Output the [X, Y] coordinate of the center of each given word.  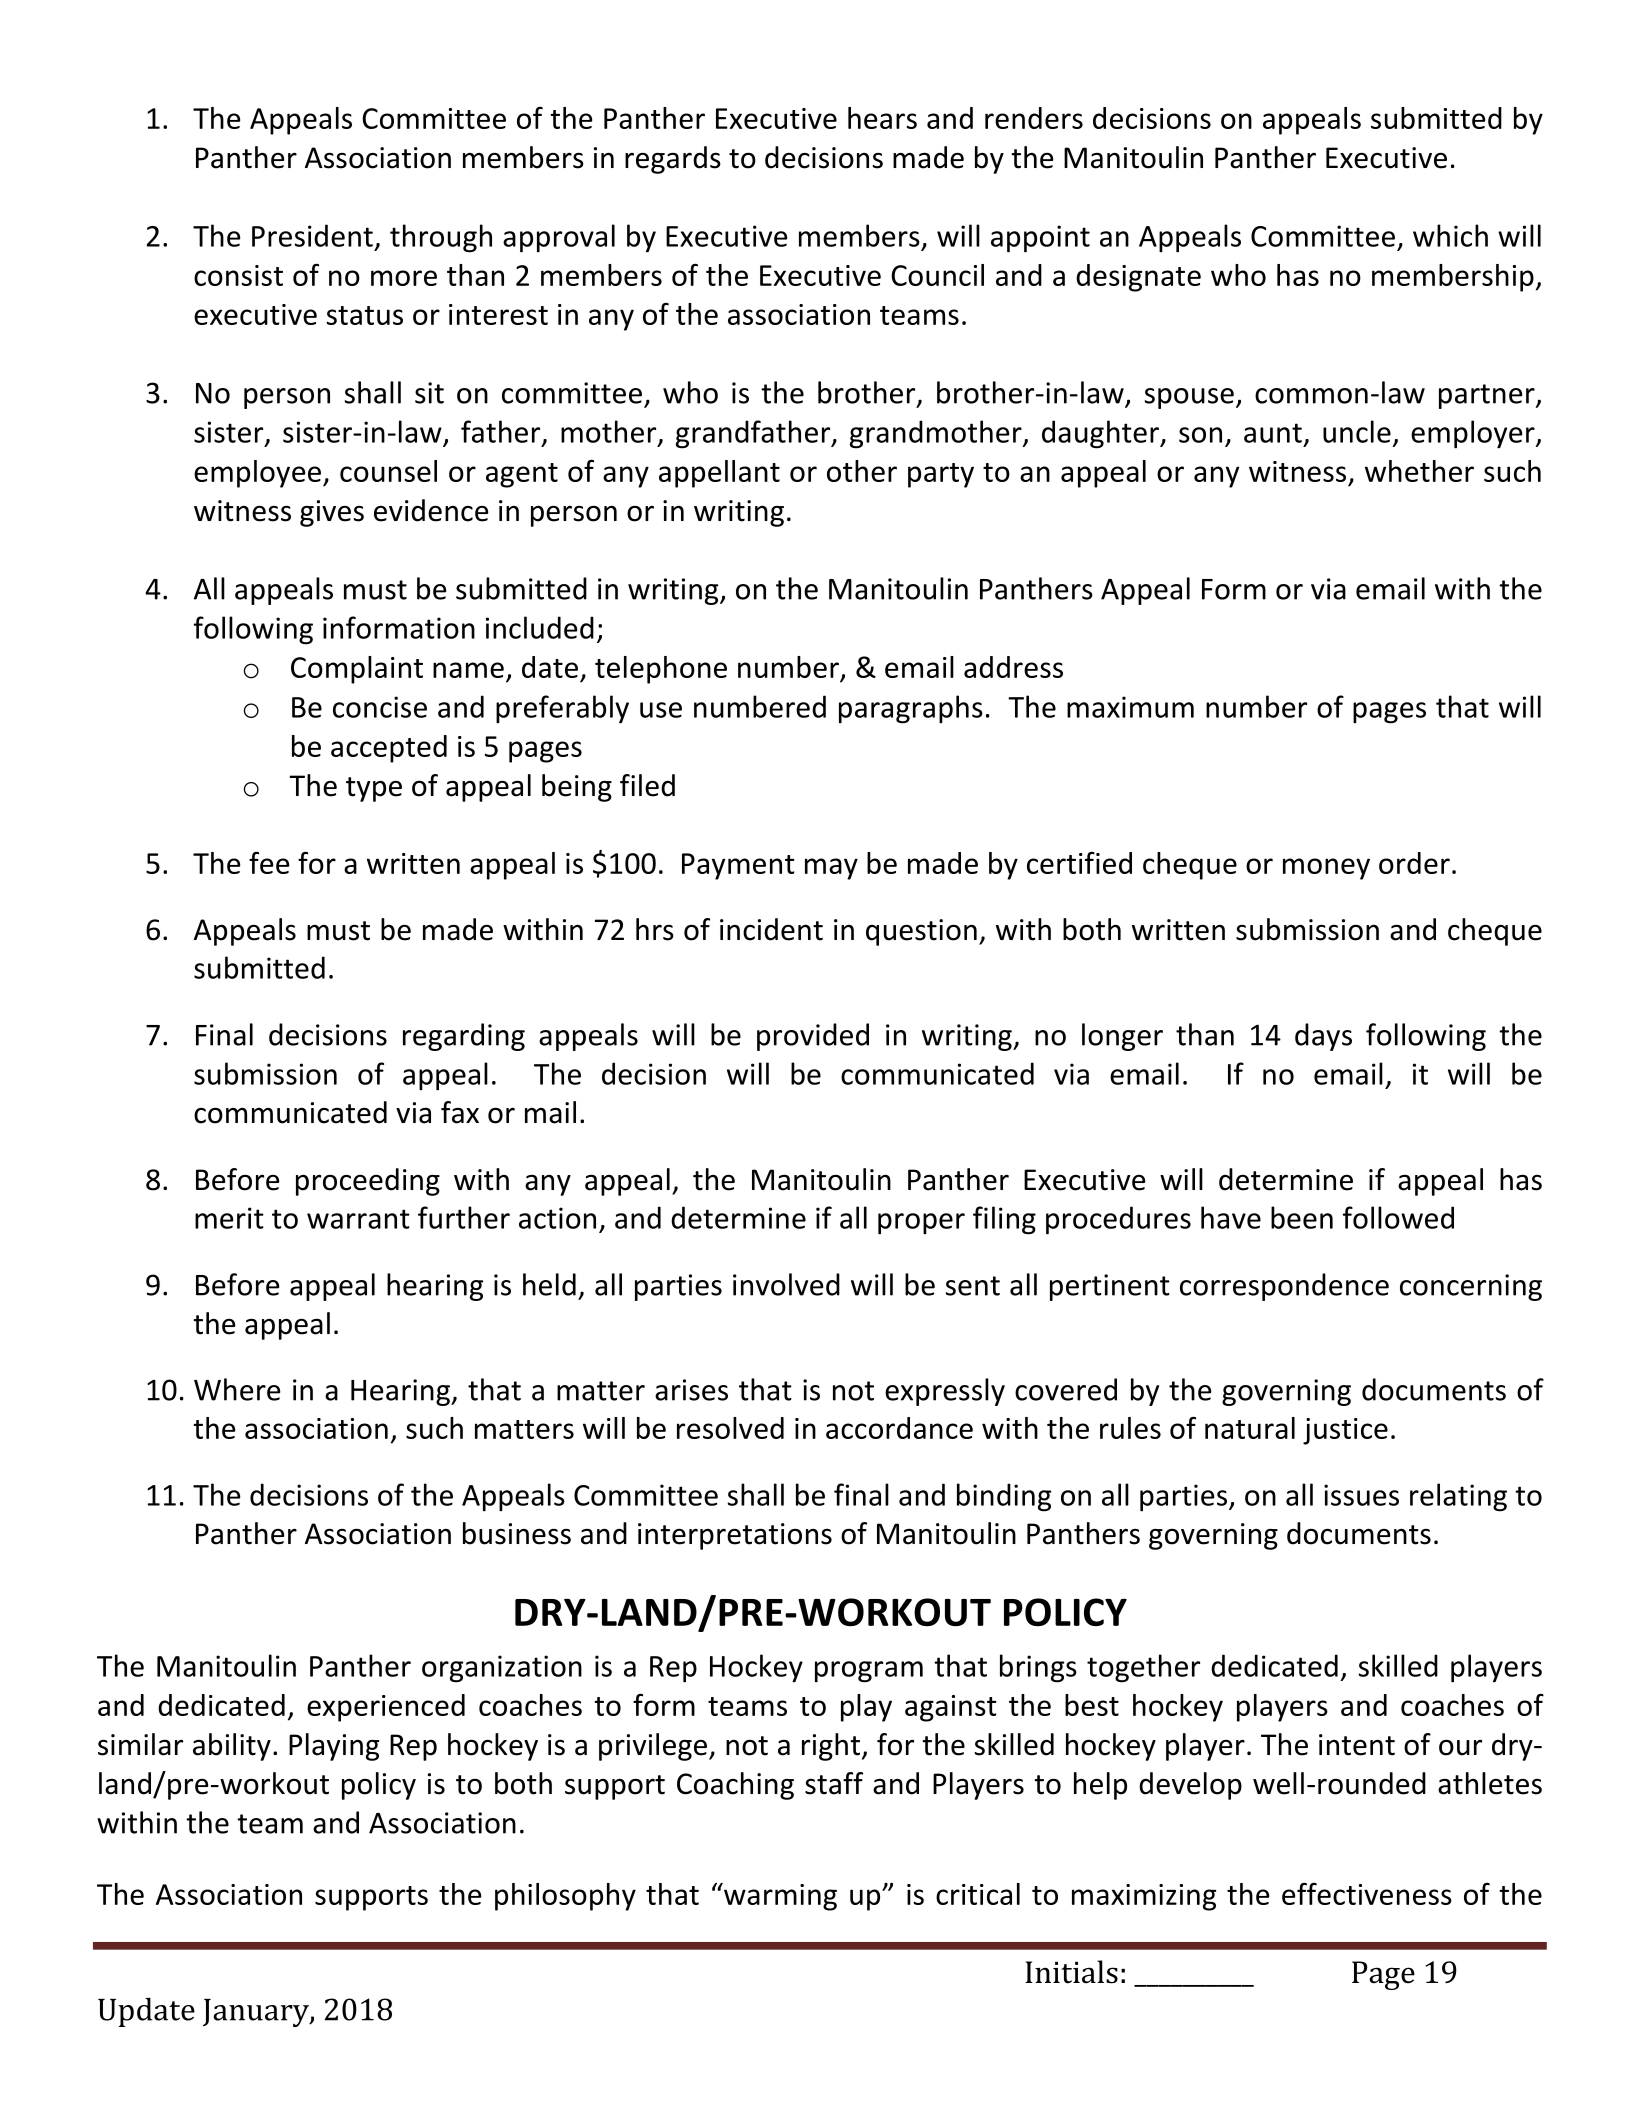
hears [882, 118]
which [1450, 235]
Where [237, 1389]
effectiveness [1367, 1893]
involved [786, 1284]
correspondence [1284, 1287]
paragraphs [911, 709]
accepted [389, 749]
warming [779, 1897]
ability [232, 1747]
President [312, 235]
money [1326, 869]
